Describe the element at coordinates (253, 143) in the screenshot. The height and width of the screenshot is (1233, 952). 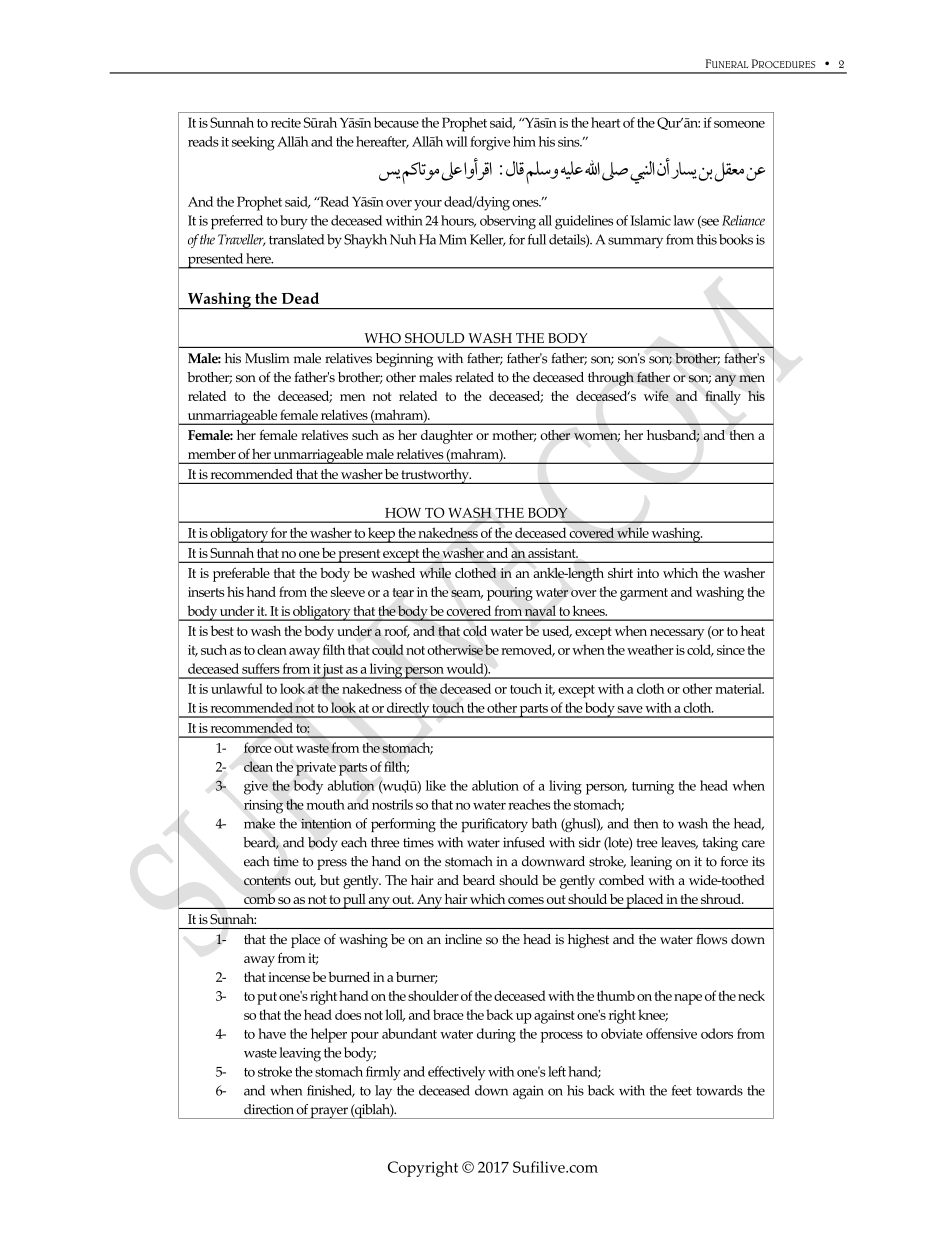
I see `seeking` at that location.
